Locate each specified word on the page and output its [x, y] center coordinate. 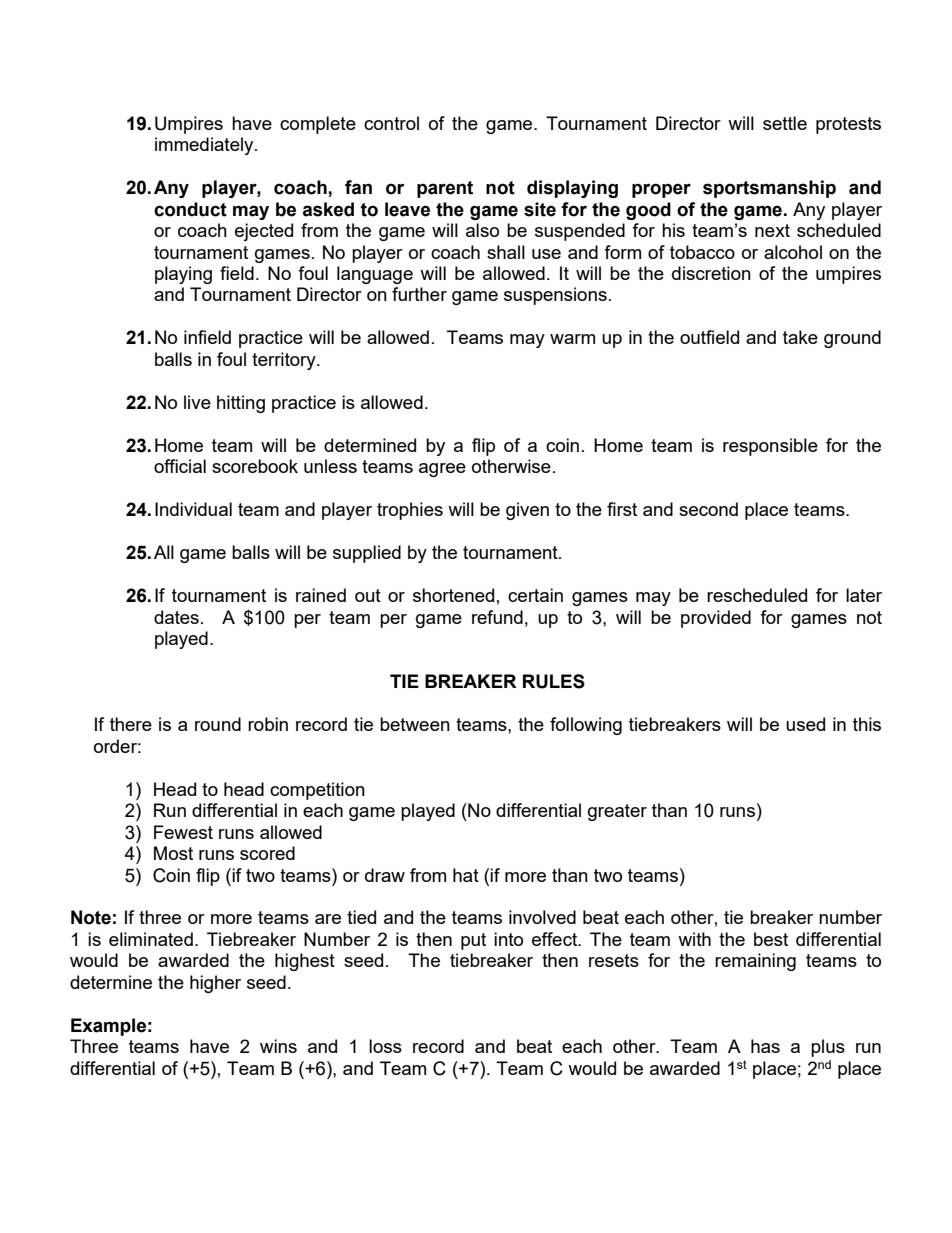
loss [385, 1046]
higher [215, 984]
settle [785, 123]
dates [176, 617]
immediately [205, 146]
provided [716, 619]
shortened [453, 595]
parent [445, 189]
